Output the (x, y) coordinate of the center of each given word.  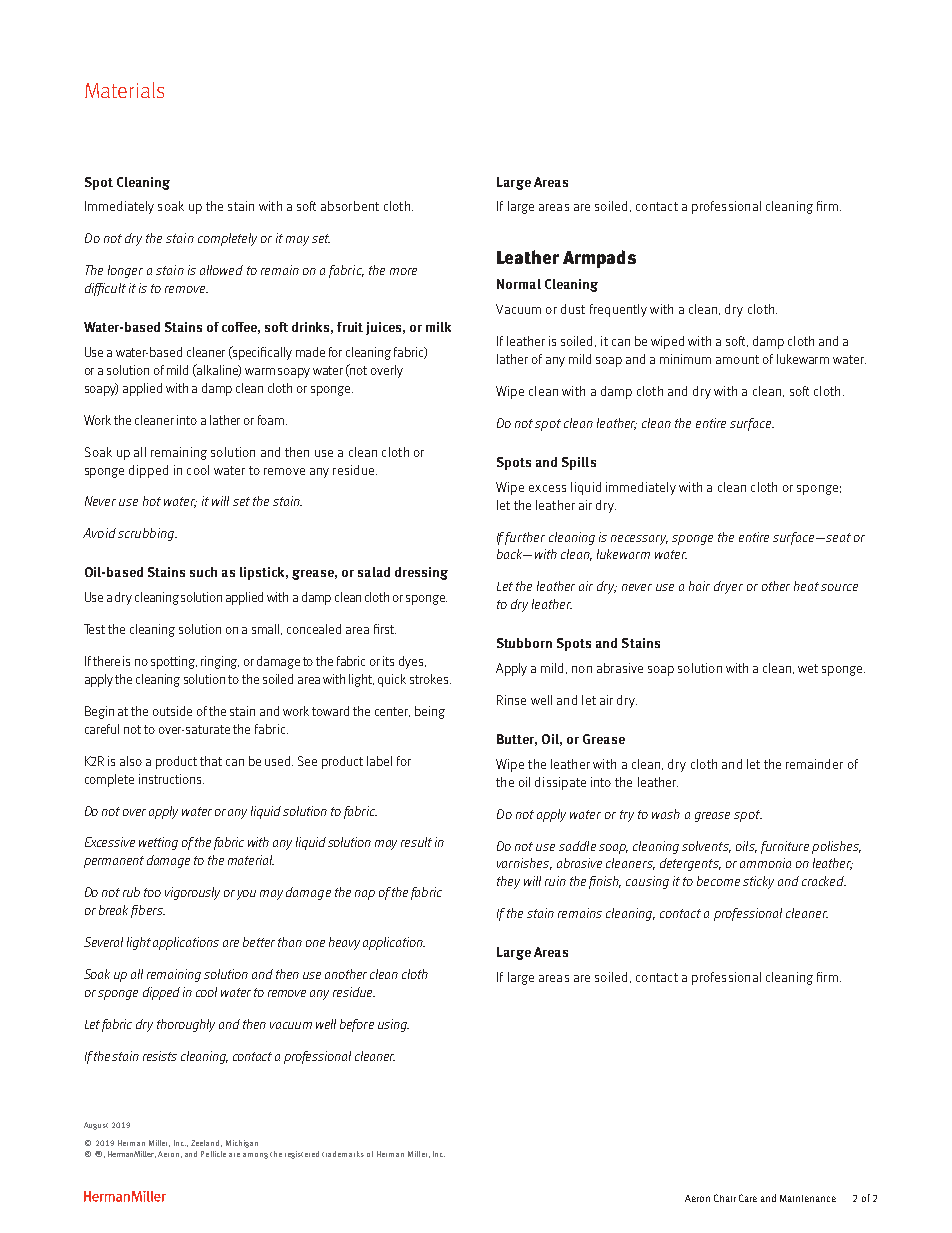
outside (172, 711)
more (403, 271)
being (430, 712)
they (508, 882)
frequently (618, 310)
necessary (639, 540)
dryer (728, 587)
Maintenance (808, 1198)
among (255, 1156)
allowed (221, 270)
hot (152, 501)
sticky (758, 882)
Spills (579, 463)
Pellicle (213, 1154)
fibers (148, 911)
